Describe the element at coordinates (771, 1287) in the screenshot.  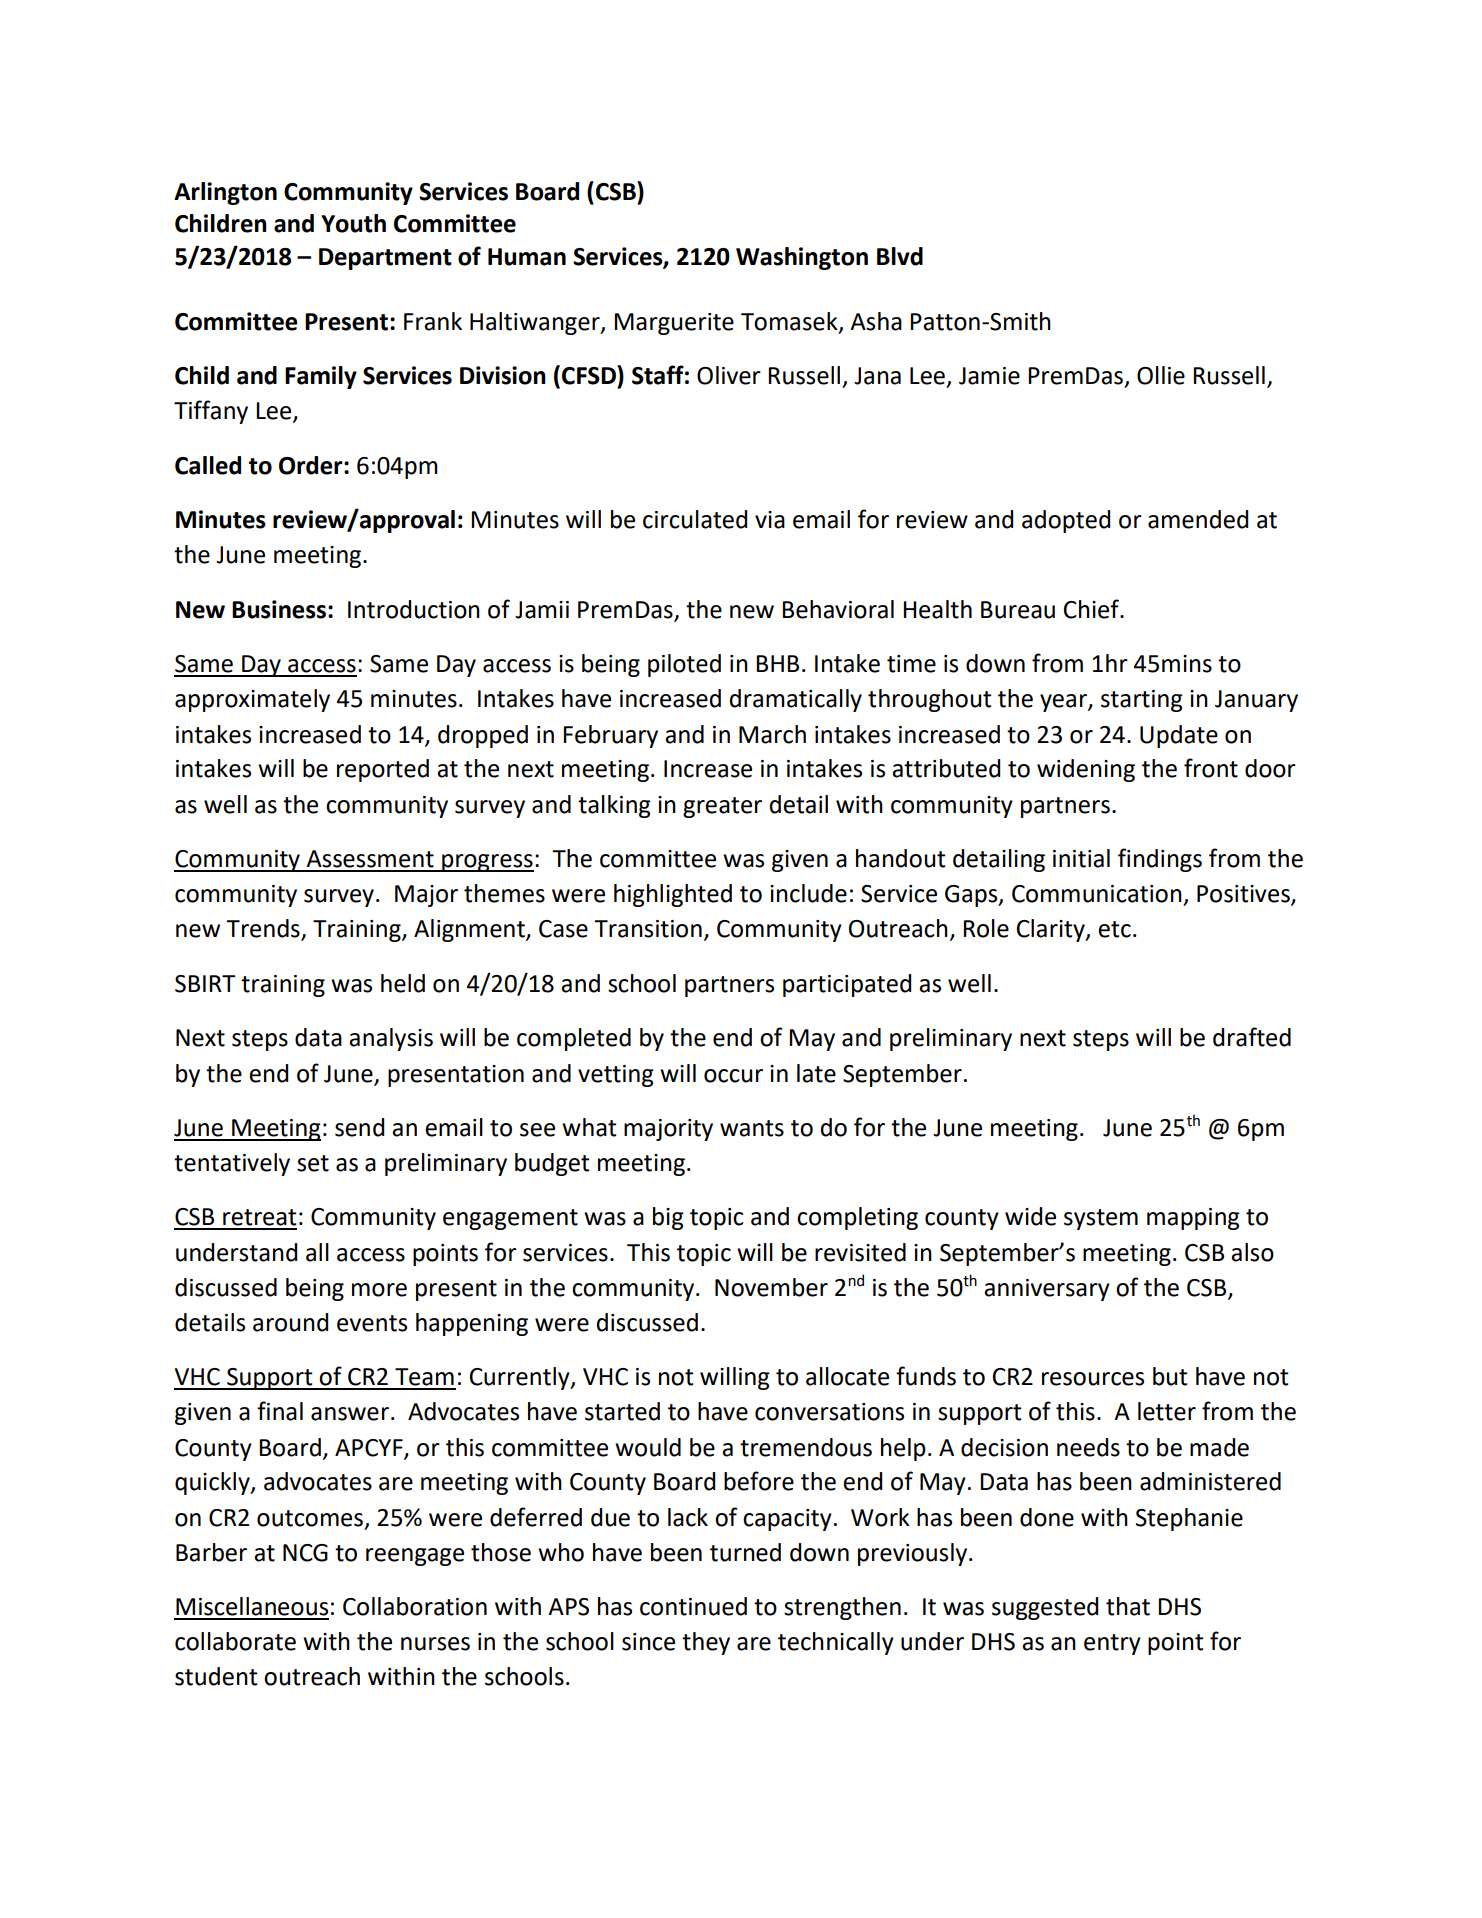
I see `November` at that location.
